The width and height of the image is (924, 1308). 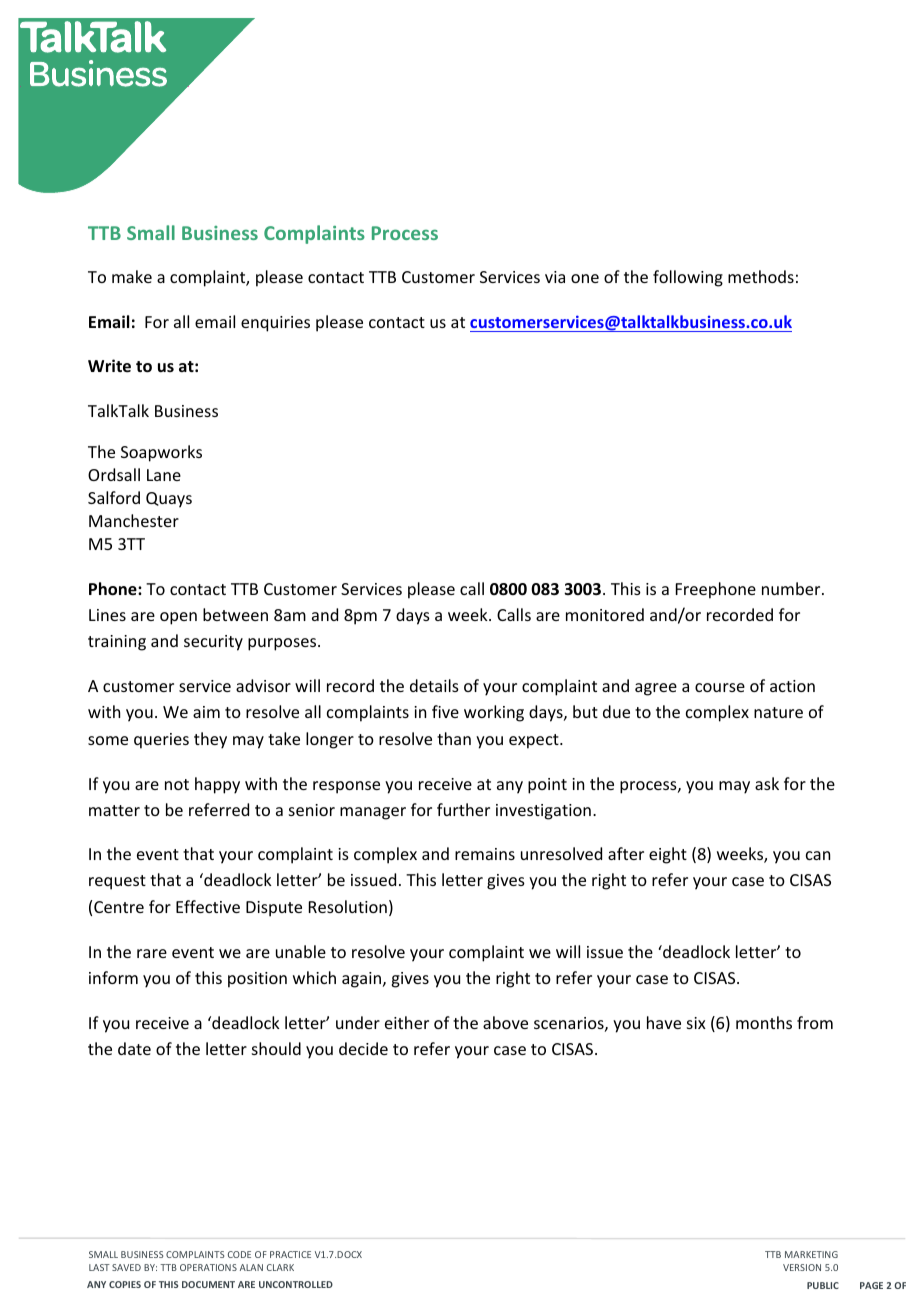 I want to click on ask, so click(x=767, y=783).
